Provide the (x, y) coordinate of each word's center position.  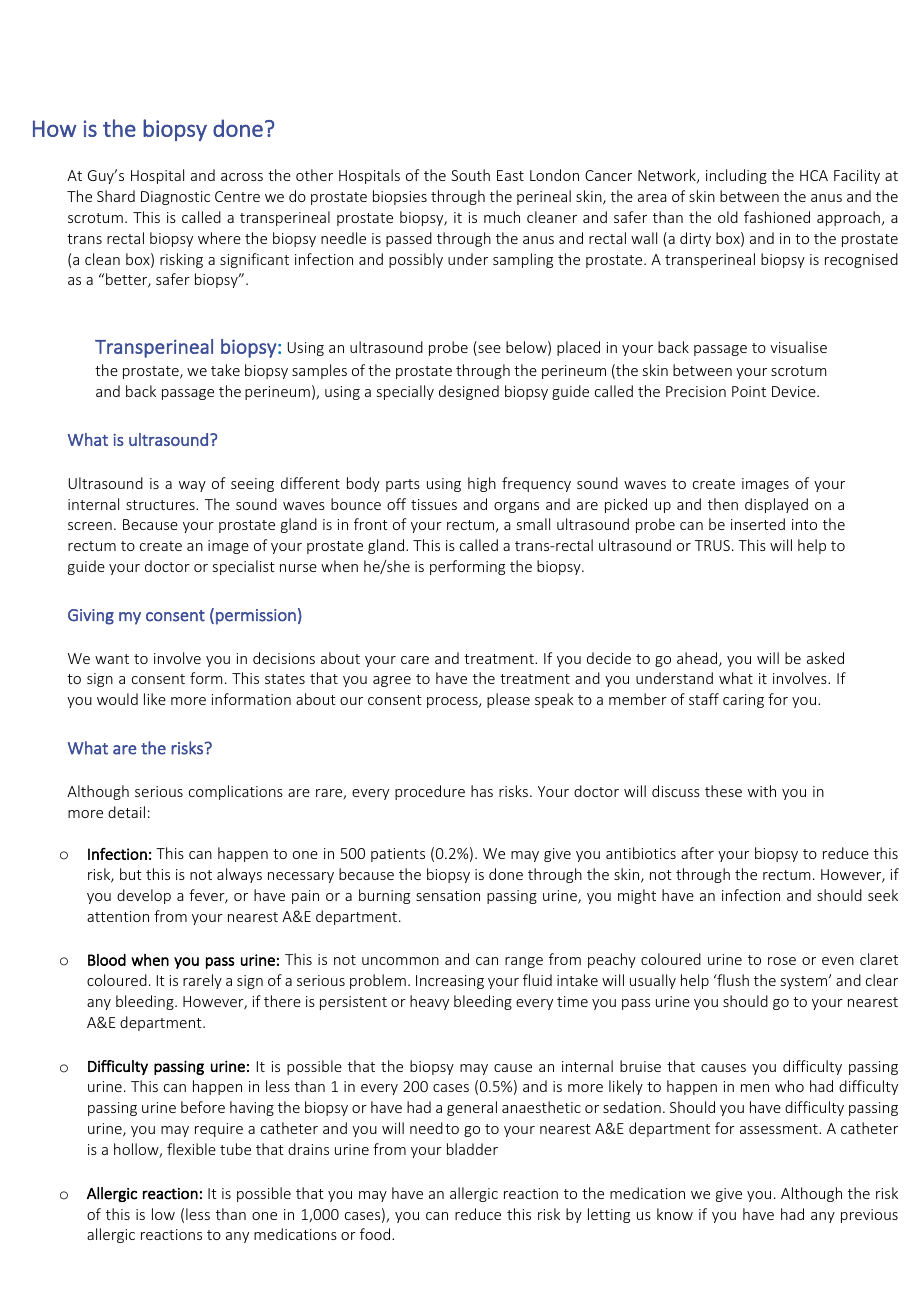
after (697, 853)
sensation (448, 895)
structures (161, 505)
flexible (191, 1149)
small (533, 524)
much (502, 217)
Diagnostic (175, 198)
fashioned (777, 217)
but (131, 874)
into (804, 524)
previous (869, 1216)
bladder (472, 1149)
